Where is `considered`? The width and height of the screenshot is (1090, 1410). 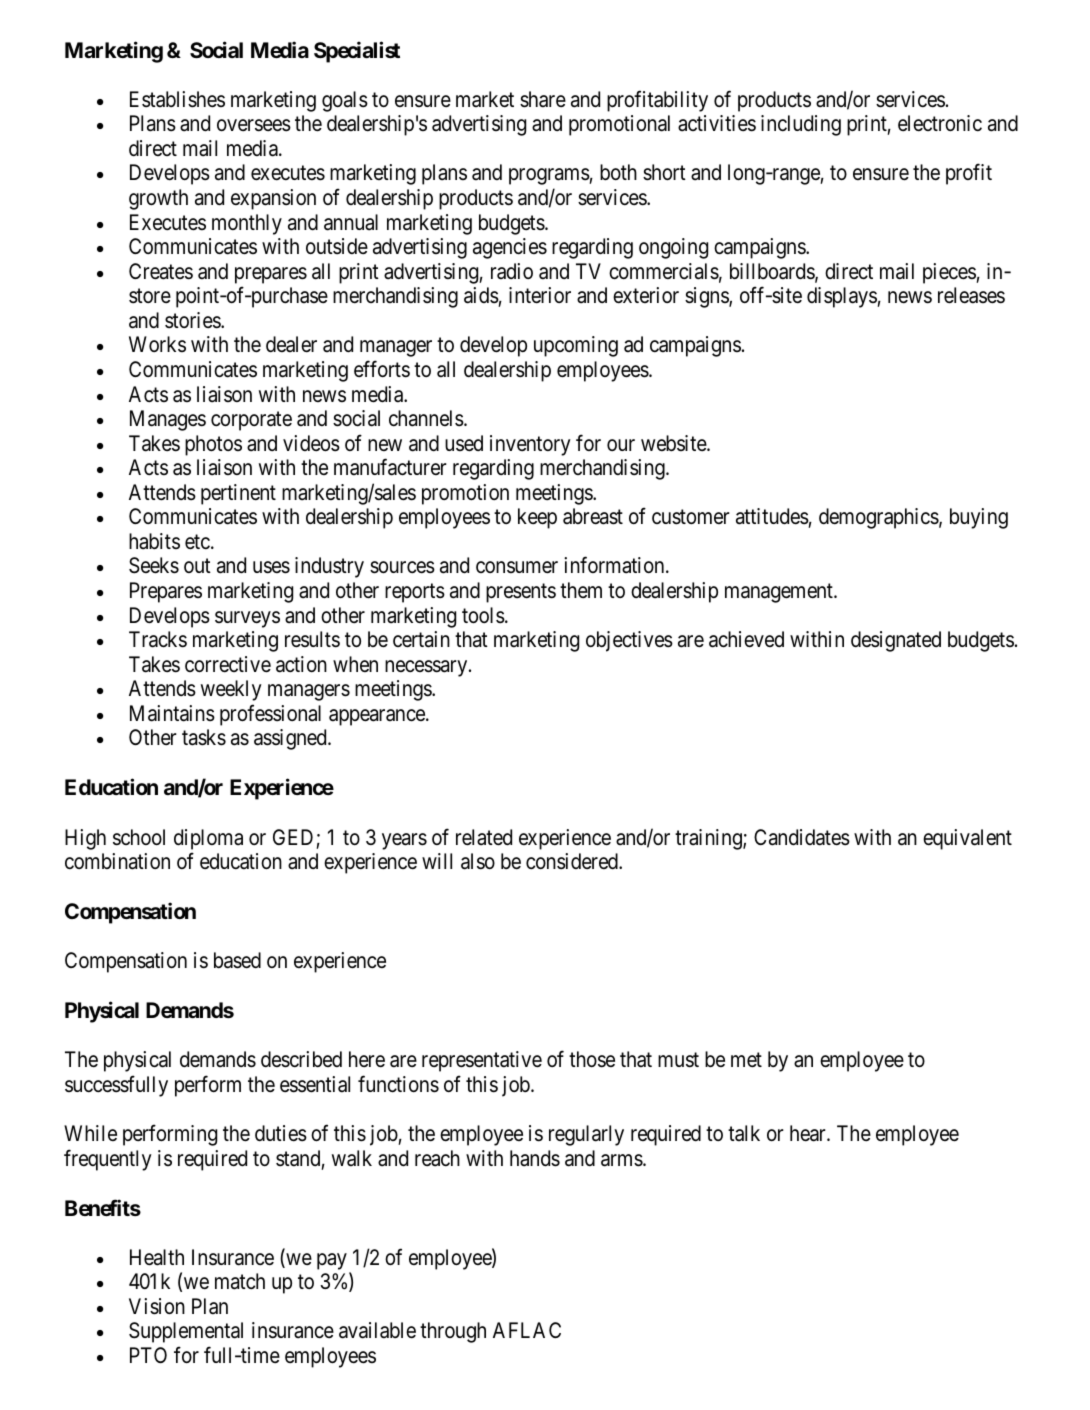 considered is located at coordinates (573, 861).
